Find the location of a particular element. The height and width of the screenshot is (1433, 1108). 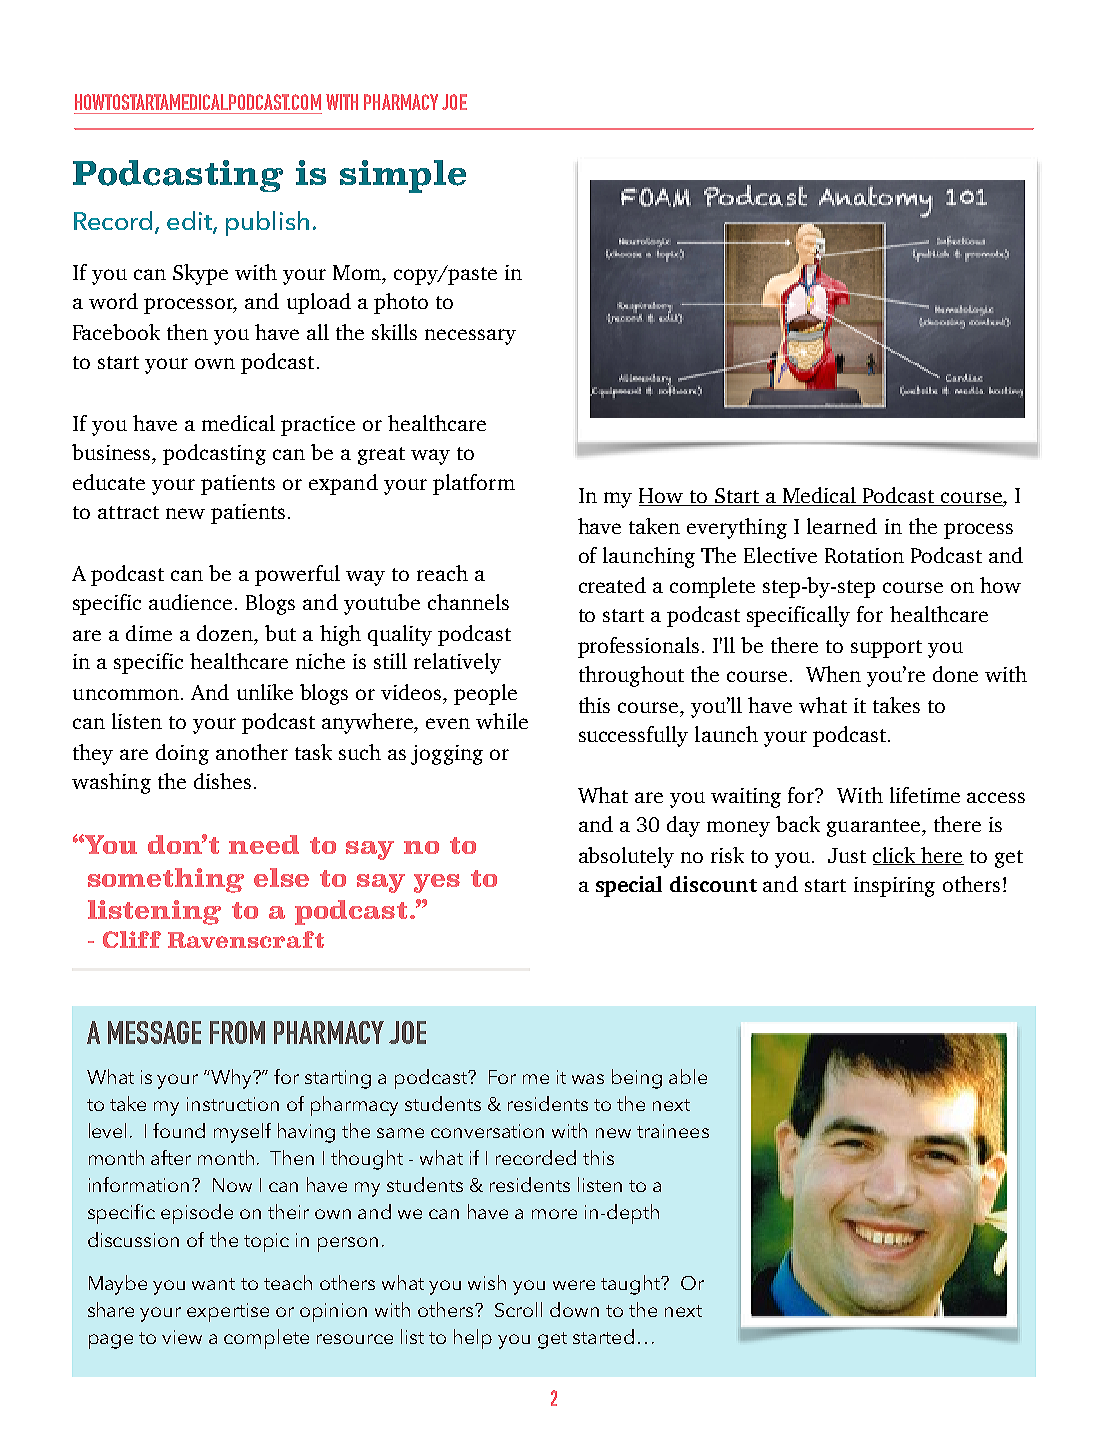

simple is located at coordinates (403, 176).
